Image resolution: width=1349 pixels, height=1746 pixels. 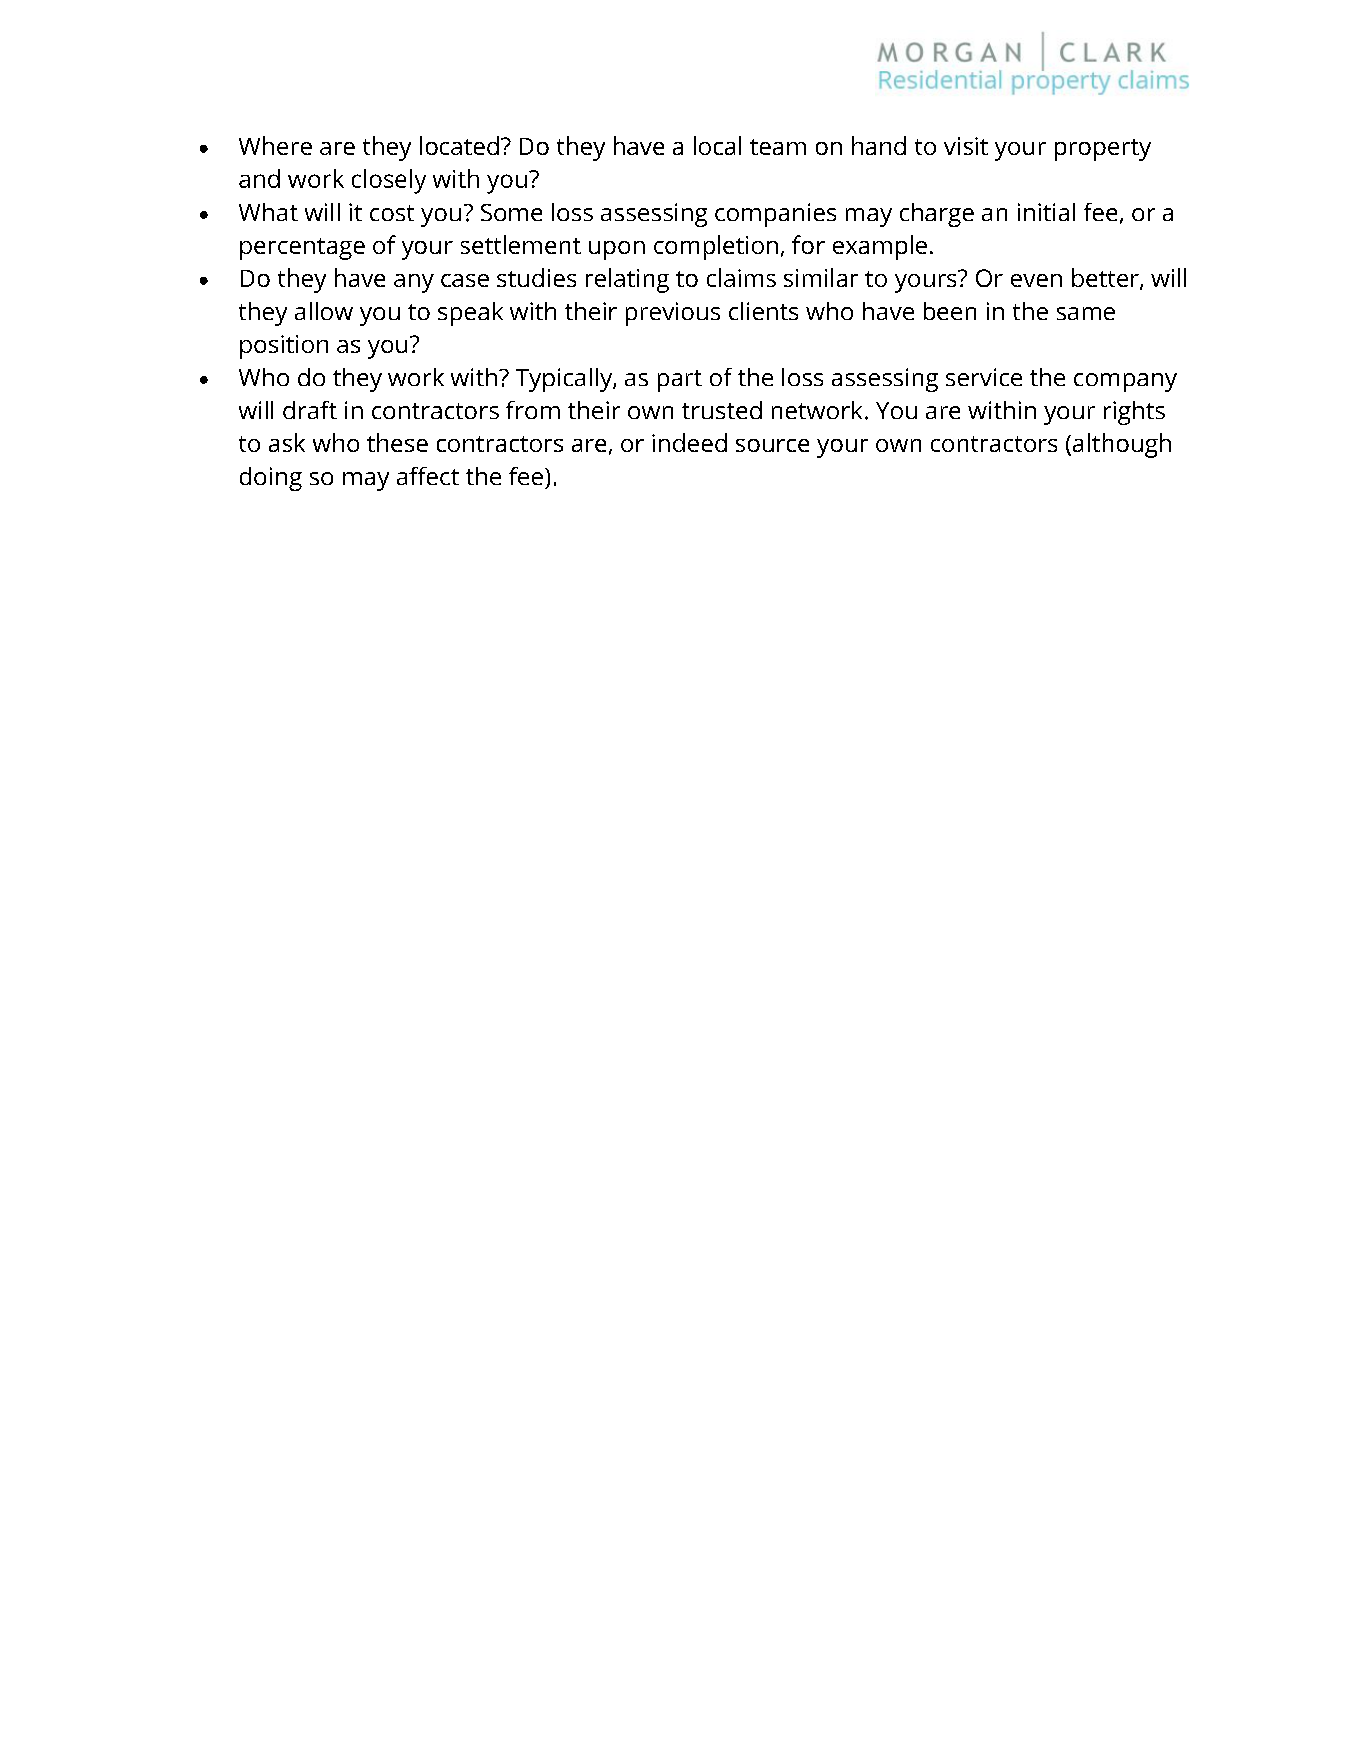 What do you see at coordinates (428, 476) in the document?
I see `affect` at bounding box center [428, 476].
